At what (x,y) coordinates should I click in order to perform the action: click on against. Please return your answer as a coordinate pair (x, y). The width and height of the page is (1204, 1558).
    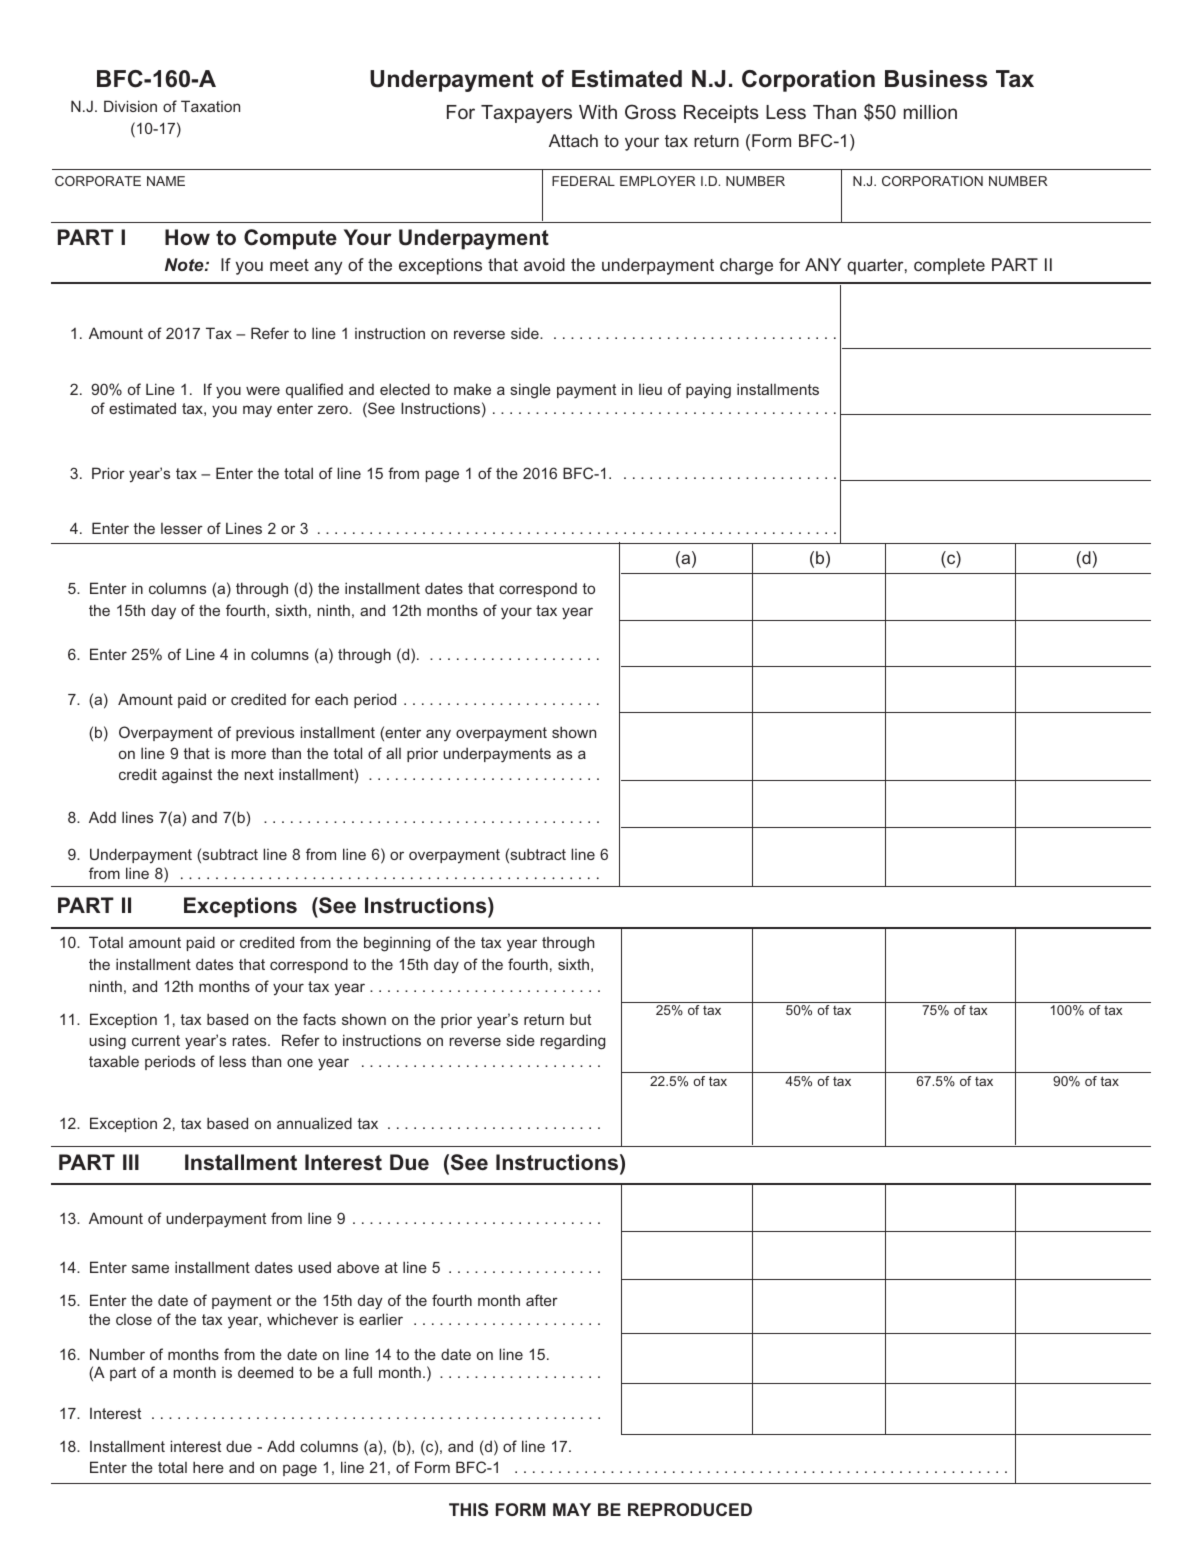
    Looking at the image, I should click on (187, 776).
